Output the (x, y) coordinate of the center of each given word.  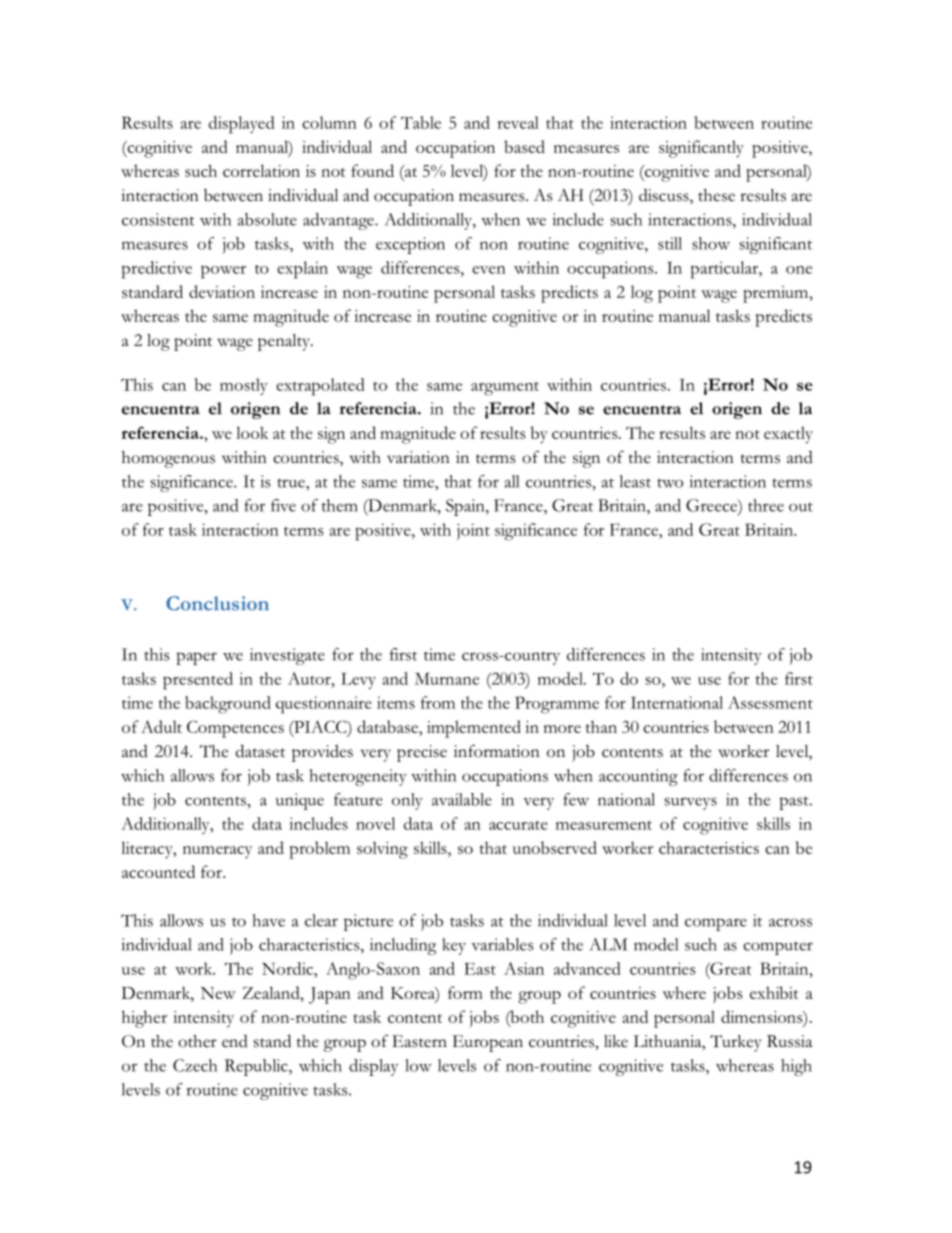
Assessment (770, 702)
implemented (474, 729)
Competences (235, 729)
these (716, 195)
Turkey (735, 1043)
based (524, 146)
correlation (261, 170)
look (252, 432)
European (488, 1043)
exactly (788, 435)
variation (418, 457)
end (235, 1041)
